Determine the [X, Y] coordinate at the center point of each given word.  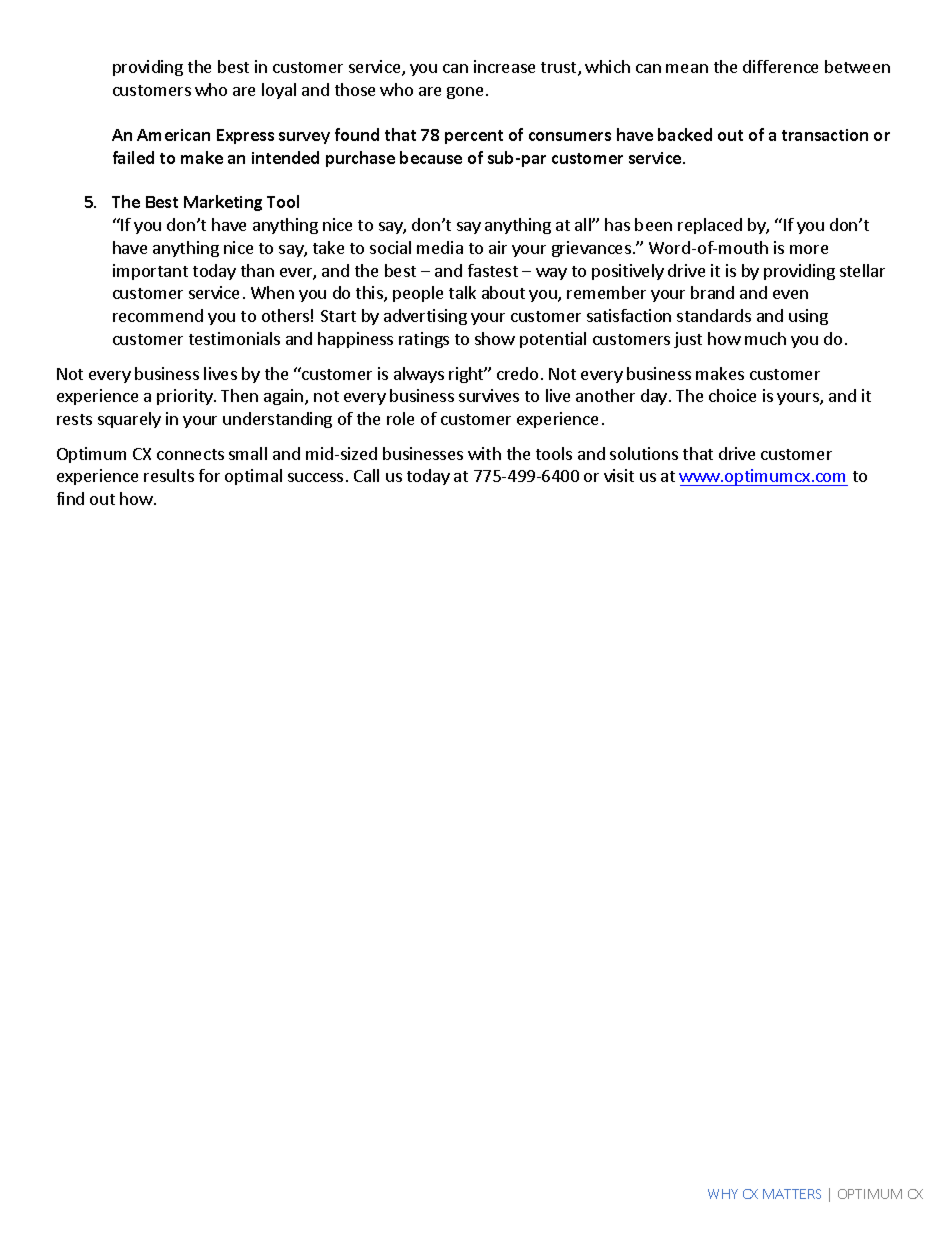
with [484, 453]
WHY [723, 1194]
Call [366, 475]
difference [780, 66]
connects [190, 454]
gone [465, 93]
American [173, 135]
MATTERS [792, 1194]
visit [619, 475]
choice [732, 395]
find [70, 498]
